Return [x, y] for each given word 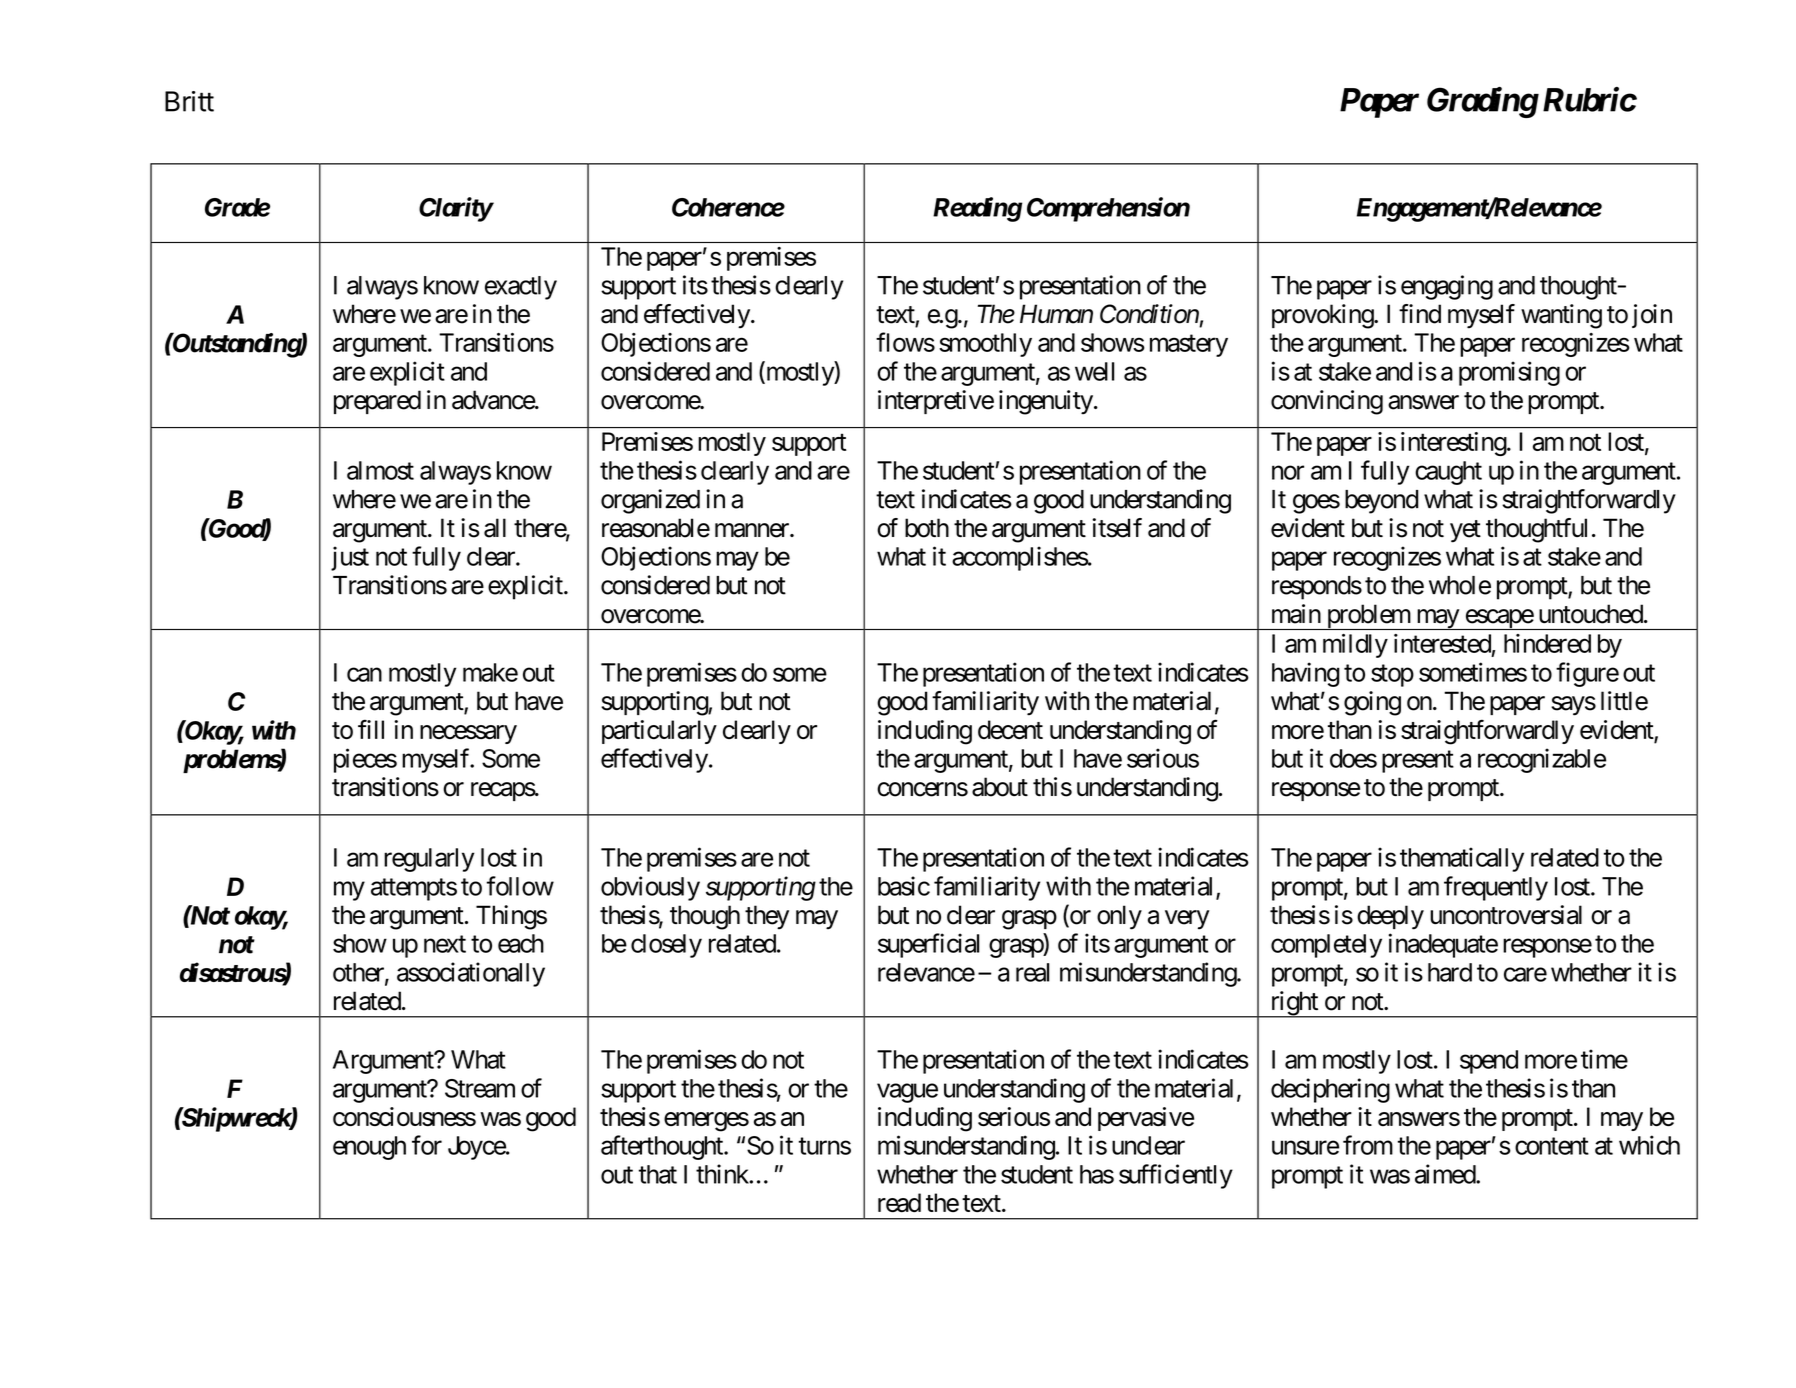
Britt [189, 101]
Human [1056, 314]
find [1420, 314]
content [1552, 1146]
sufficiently [1176, 1176]
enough [369, 1148]
